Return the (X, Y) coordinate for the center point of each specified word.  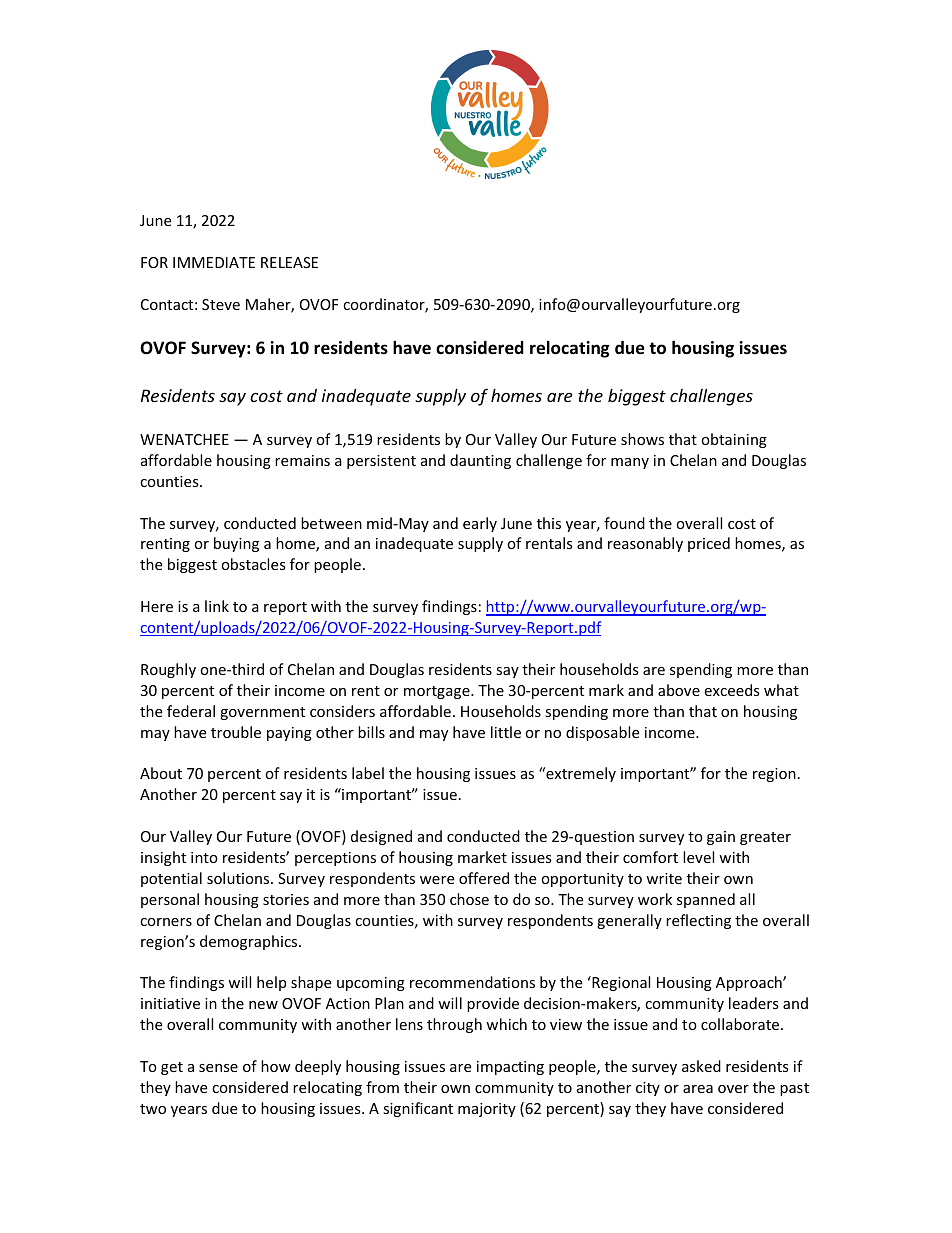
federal (191, 711)
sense (218, 1068)
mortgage (438, 692)
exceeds (732, 690)
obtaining (734, 440)
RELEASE (289, 262)
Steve (221, 304)
